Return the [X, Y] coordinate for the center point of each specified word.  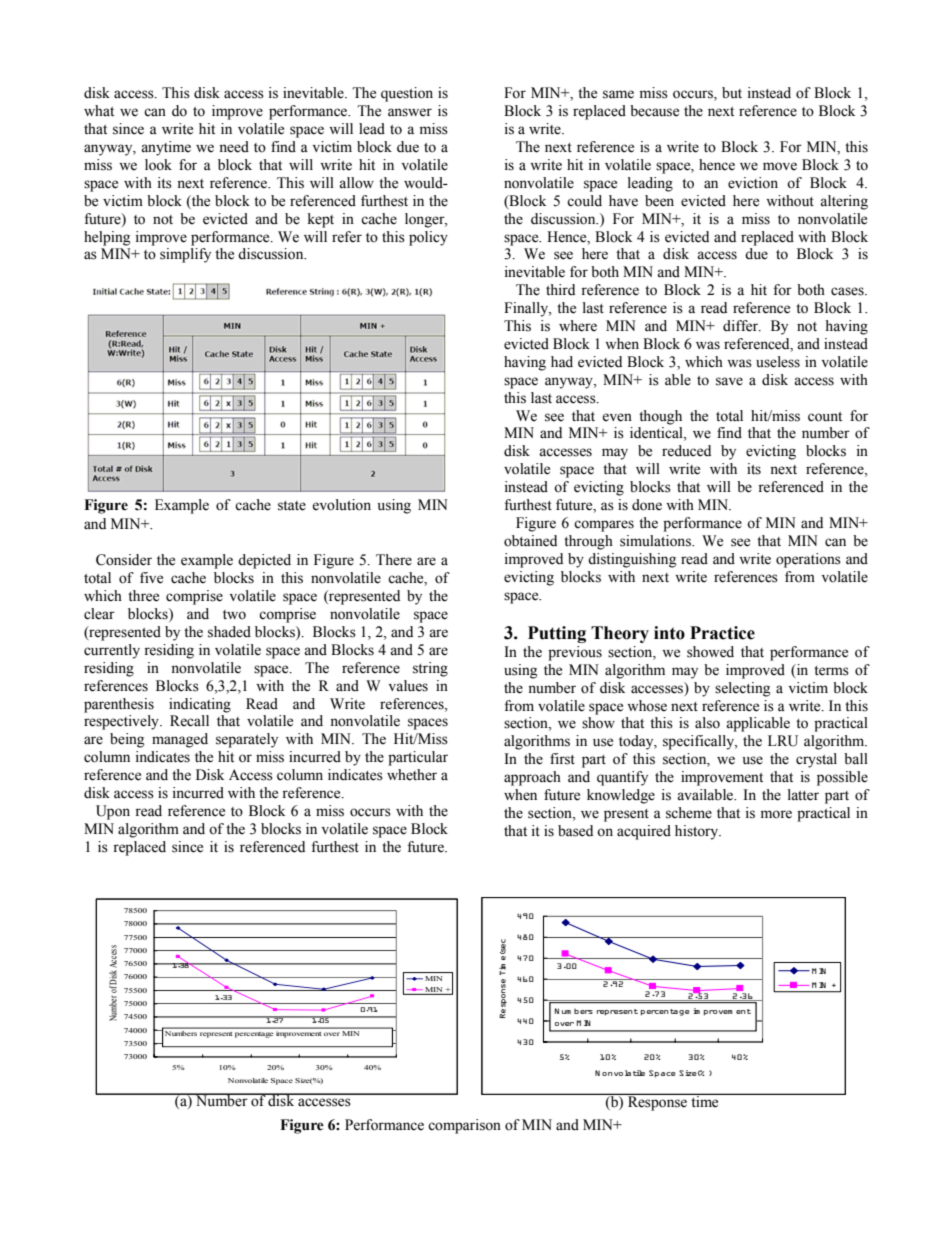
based [575, 831]
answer [410, 112]
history [698, 832]
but [732, 93]
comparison [464, 1126]
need [234, 147]
